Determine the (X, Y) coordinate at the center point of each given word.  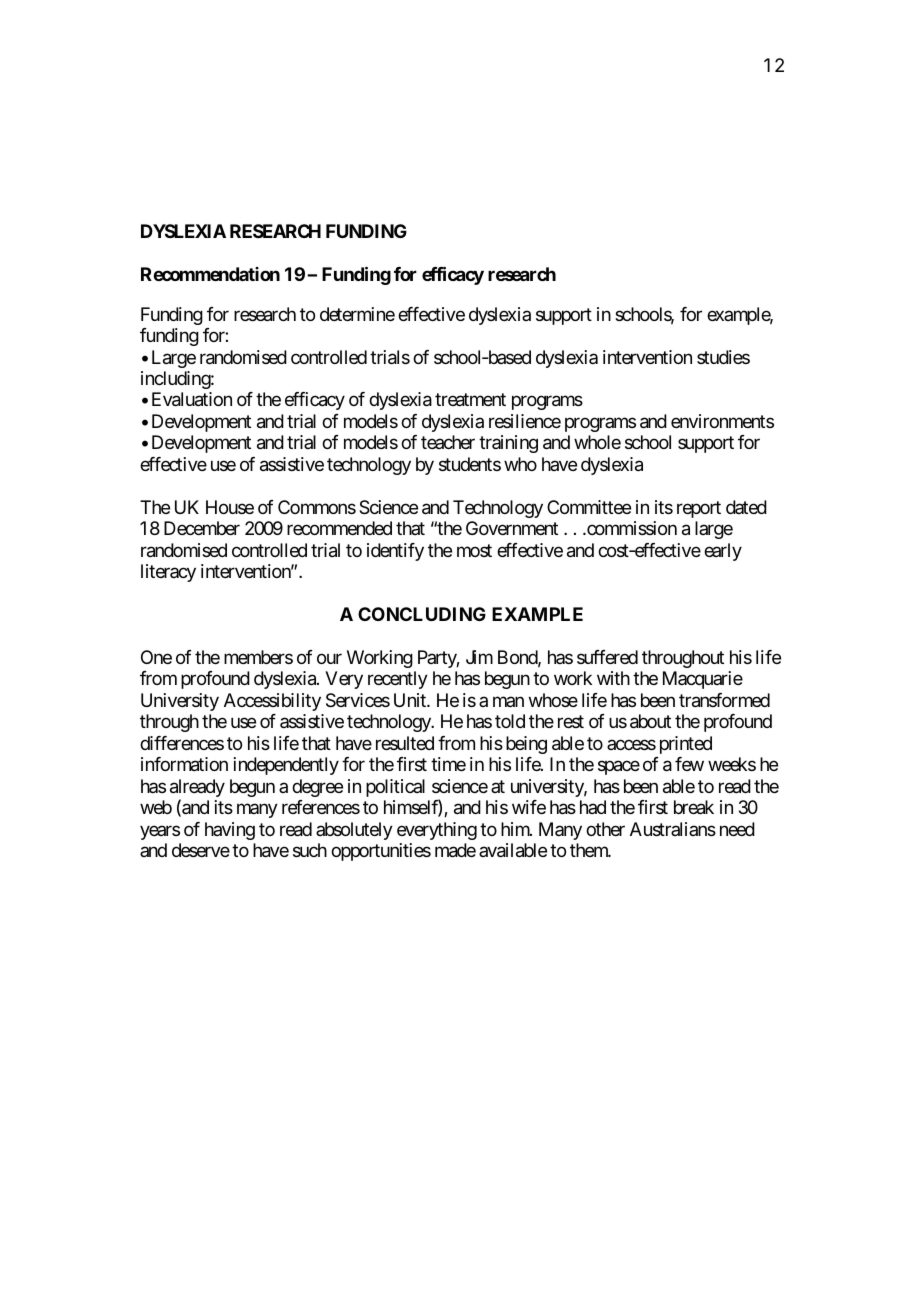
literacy (168, 573)
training (508, 444)
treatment (470, 400)
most (474, 550)
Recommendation (210, 274)
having (230, 831)
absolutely (354, 831)
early (723, 552)
